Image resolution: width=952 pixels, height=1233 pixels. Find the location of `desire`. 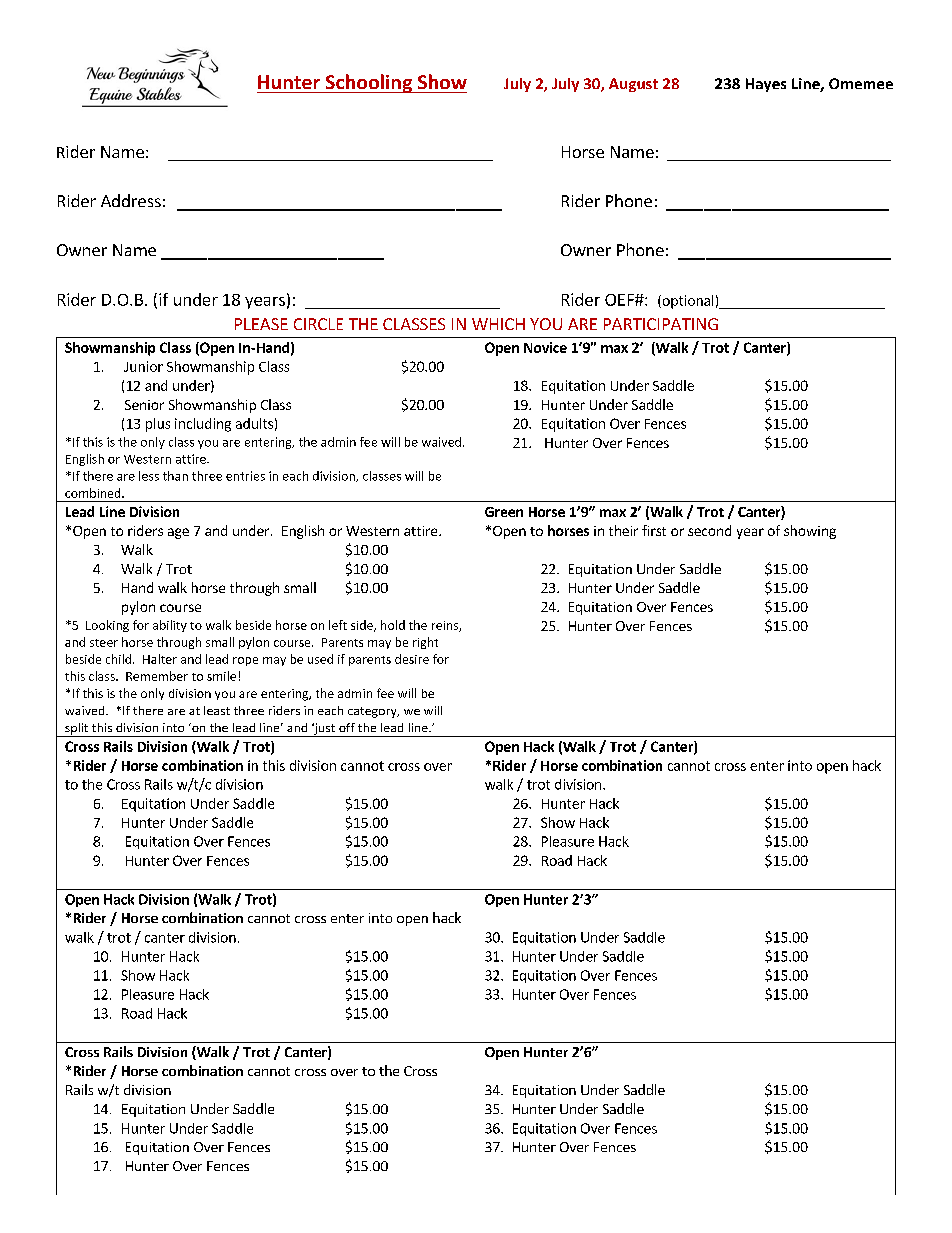

desire is located at coordinates (412, 659).
